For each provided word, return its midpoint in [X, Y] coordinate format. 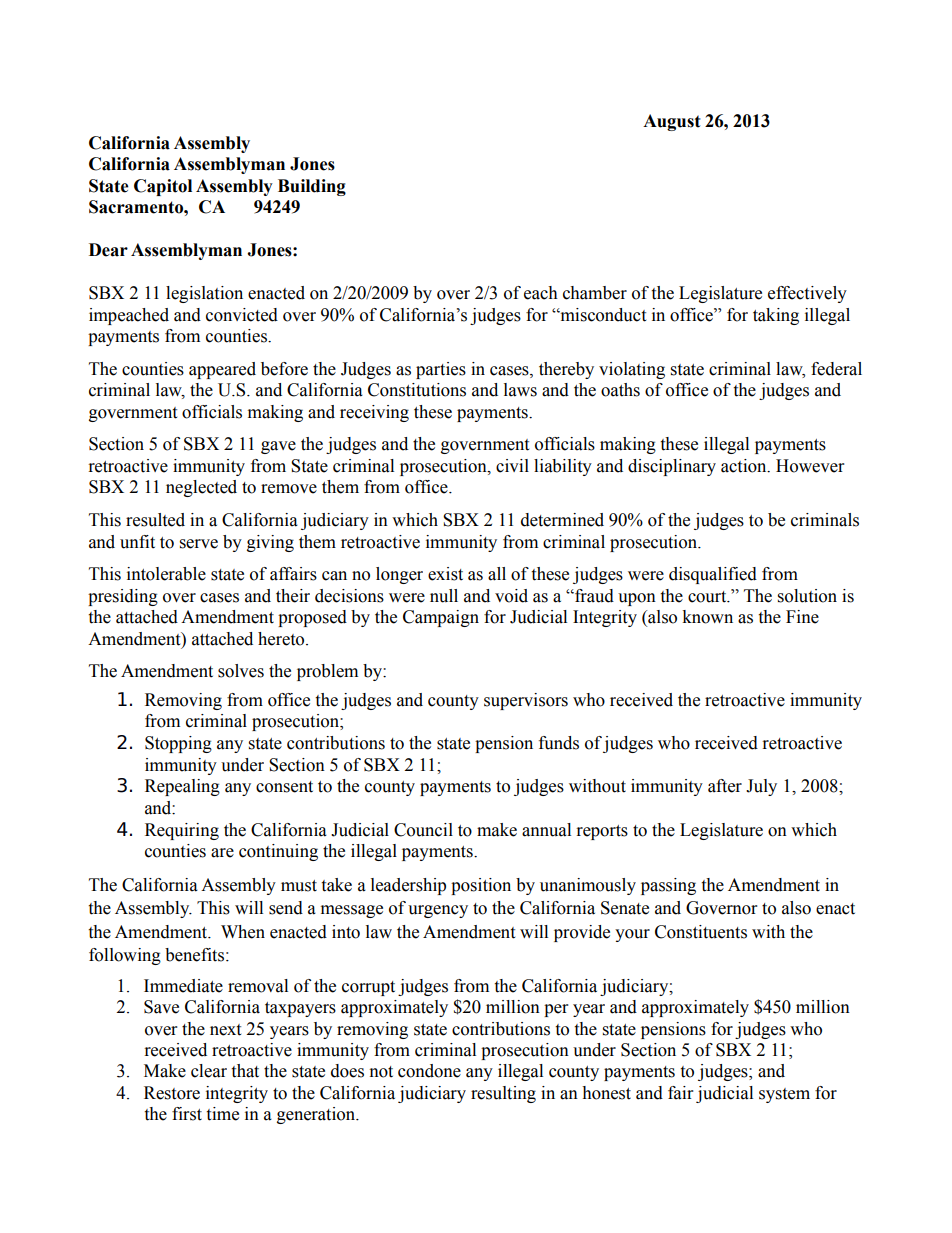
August [672, 122]
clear [209, 1071]
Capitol [163, 187]
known [707, 617]
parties [441, 370]
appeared [222, 370]
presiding [123, 597]
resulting [503, 1094]
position [481, 886]
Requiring [182, 831]
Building [312, 187]
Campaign [441, 618]
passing [668, 886]
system [784, 1095]
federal [836, 369]
